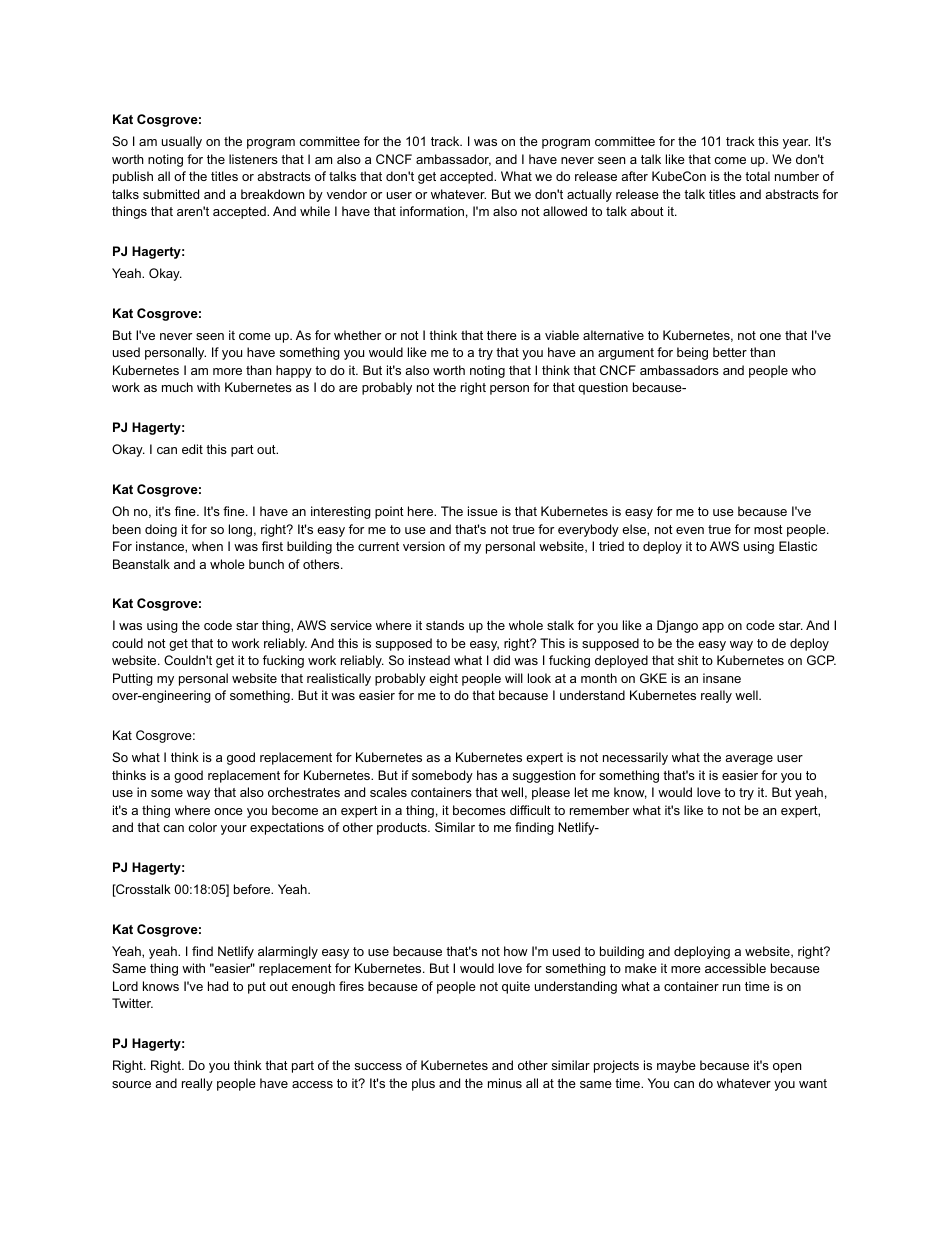 Image resolution: width=952 pixels, height=1233 pixels. I want to click on minus, so click(505, 1083).
